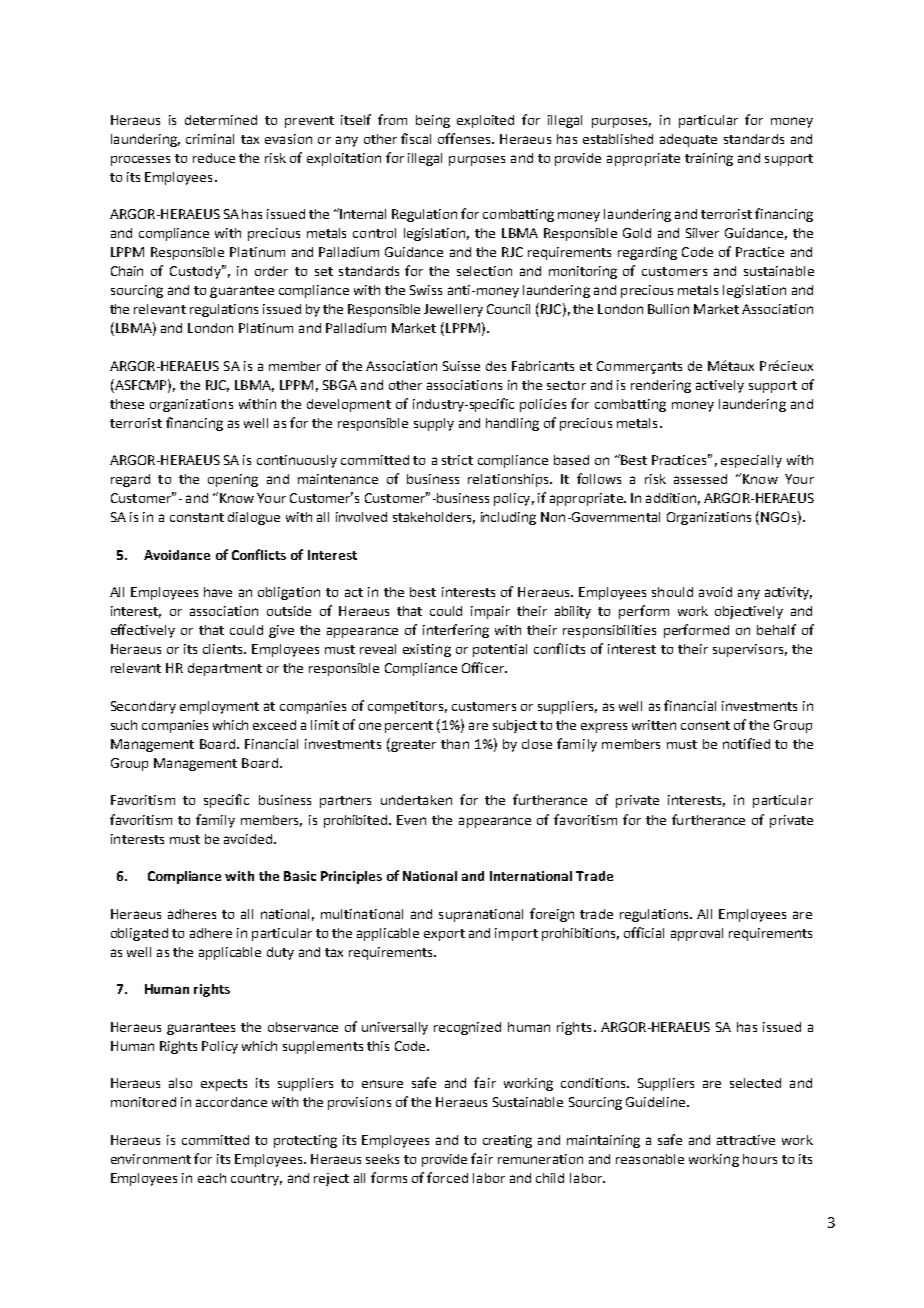 The width and height of the screenshot is (924, 1308). I want to click on these, so click(127, 404).
